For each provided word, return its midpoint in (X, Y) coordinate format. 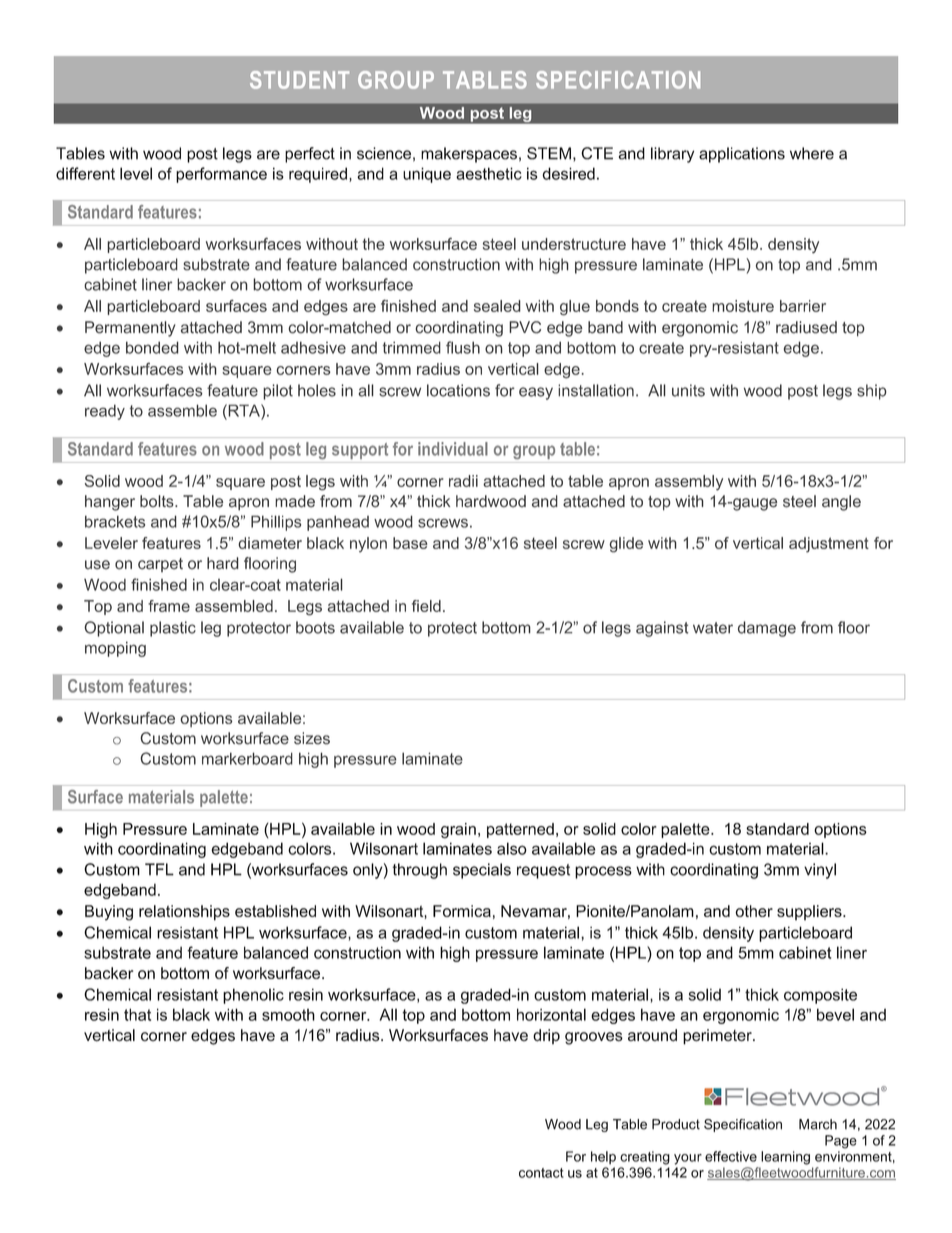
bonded (152, 347)
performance (221, 175)
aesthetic (489, 173)
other (754, 911)
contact (541, 1173)
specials (482, 871)
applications (742, 155)
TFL (159, 869)
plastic (173, 629)
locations (458, 390)
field (426, 606)
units (688, 390)
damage (767, 629)
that (137, 1014)
